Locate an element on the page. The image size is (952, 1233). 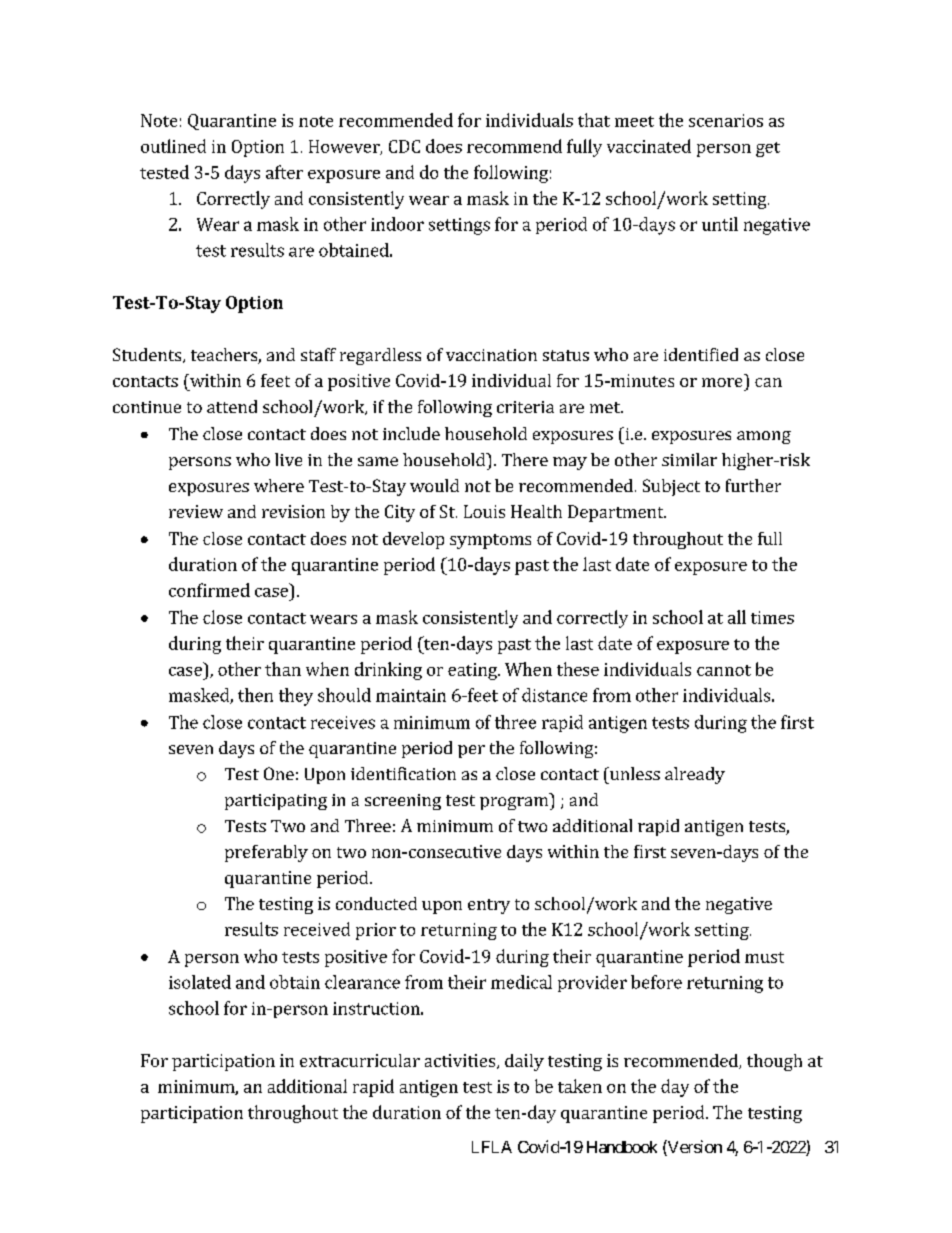
outlined is located at coordinates (173, 146).
